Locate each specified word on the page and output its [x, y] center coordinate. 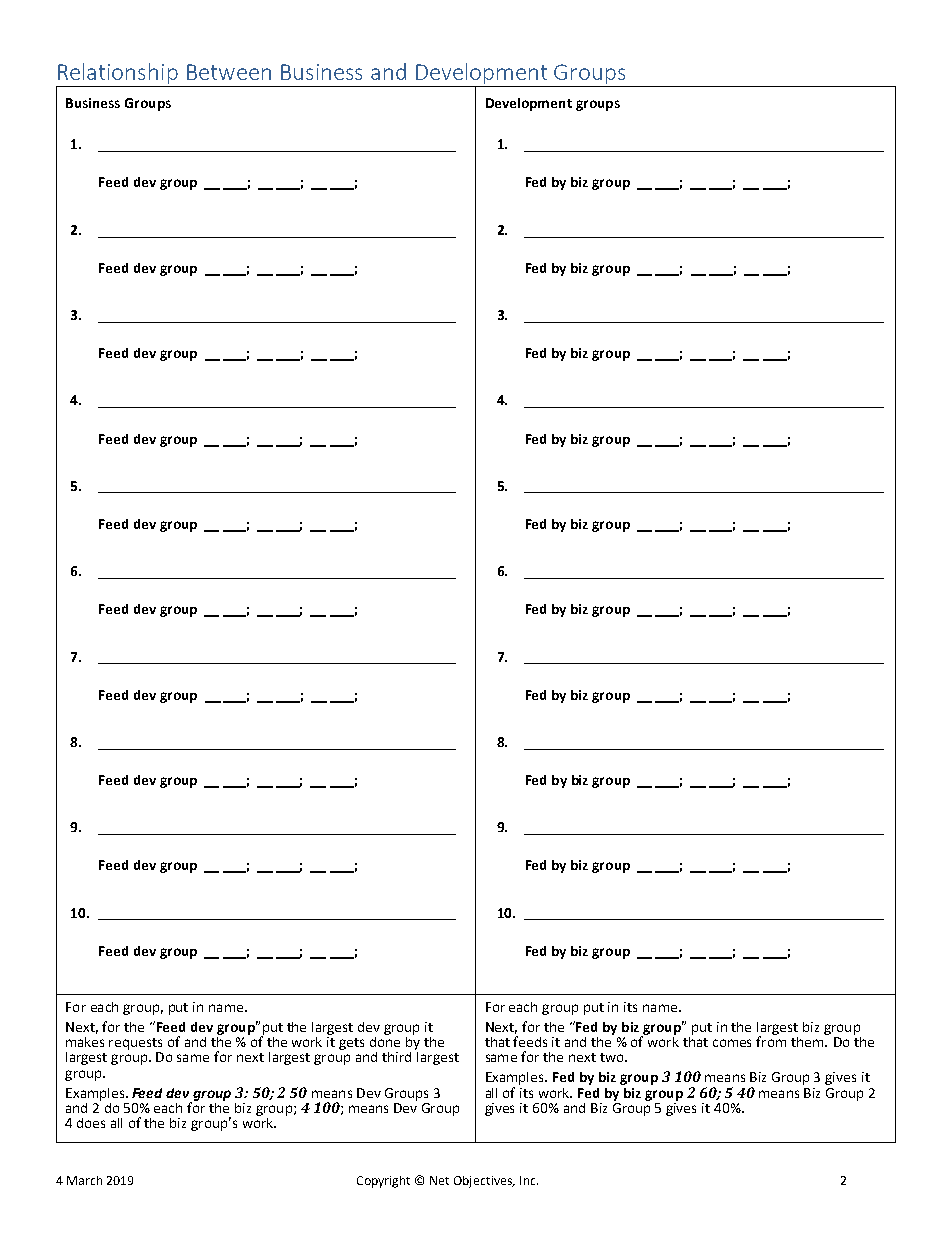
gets [351, 1044]
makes [85, 1042]
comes [732, 1043]
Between [229, 72]
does [91, 1123]
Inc [529, 1180]
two [613, 1057]
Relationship [118, 75]
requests [135, 1045]
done [385, 1040]
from [771, 1040]
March [84, 1180]
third [396, 1057]
